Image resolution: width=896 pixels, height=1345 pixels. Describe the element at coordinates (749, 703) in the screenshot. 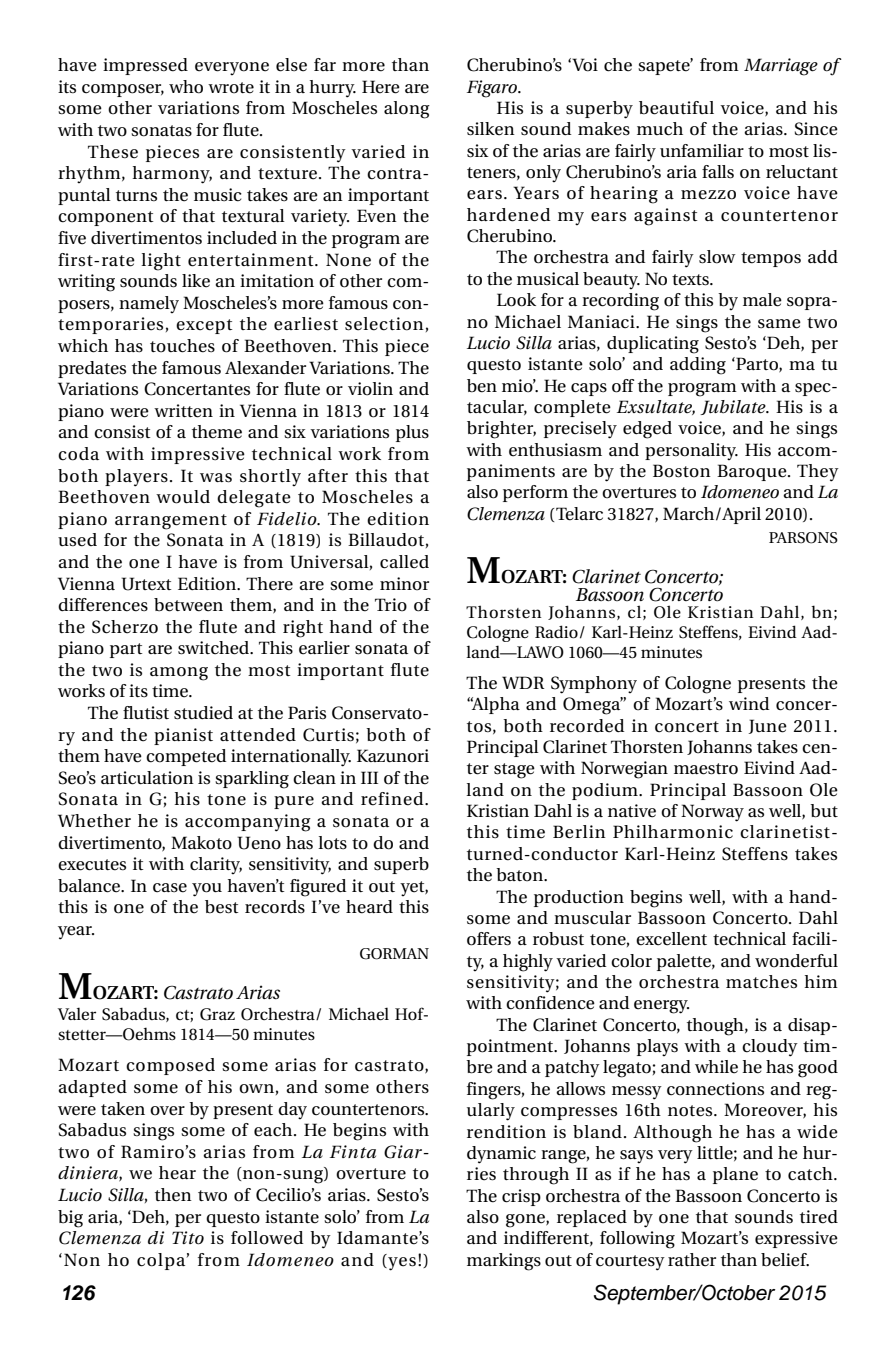

I see `wind` at that location.
